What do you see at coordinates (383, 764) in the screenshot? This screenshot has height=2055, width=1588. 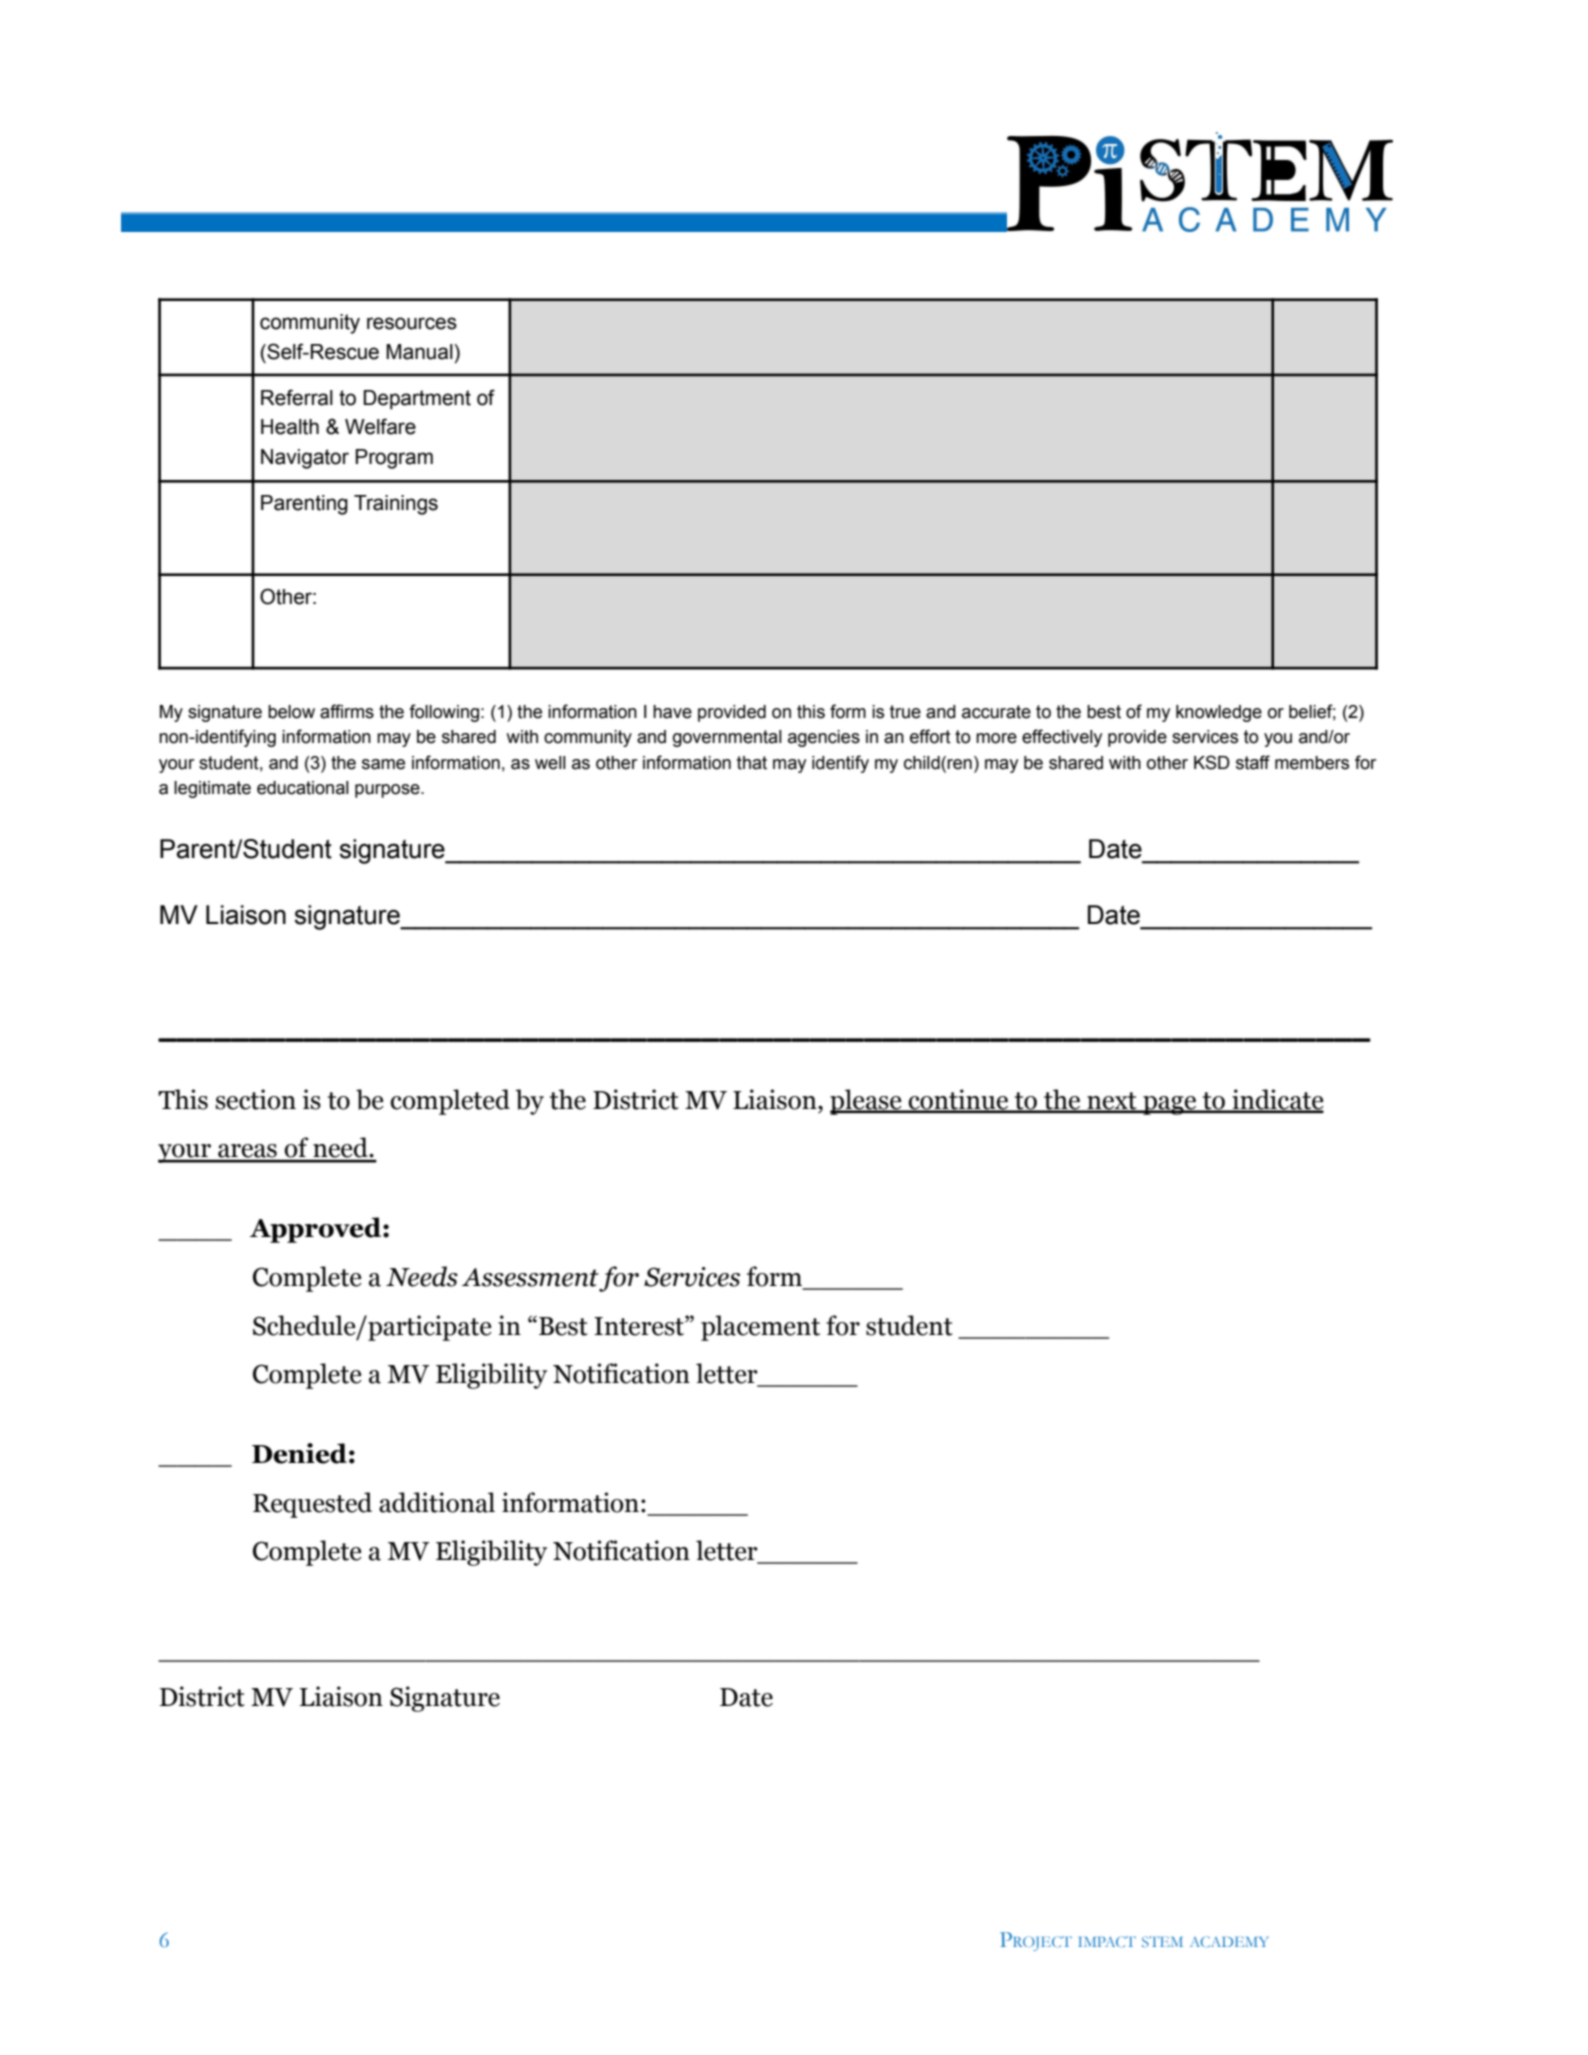 I see `same` at bounding box center [383, 764].
